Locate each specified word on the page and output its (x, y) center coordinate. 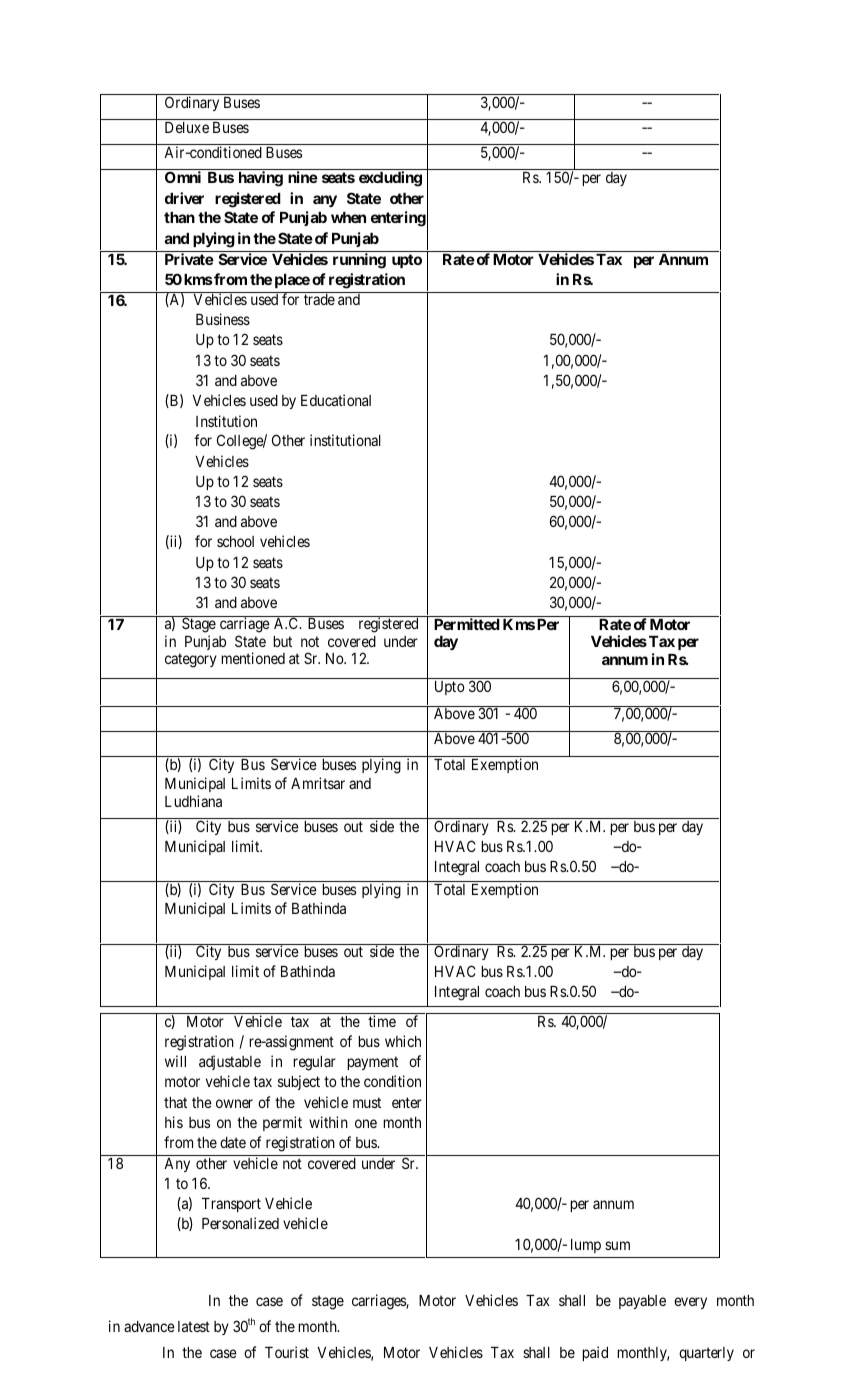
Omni (183, 177)
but (282, 641)
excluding (390, 179)
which (403, 1041)
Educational (336, 400)
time (382, 1021)
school (235, 541)
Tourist (287, 1352)
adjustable (230, 1062)
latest (194, 1326)
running (359, 261)
